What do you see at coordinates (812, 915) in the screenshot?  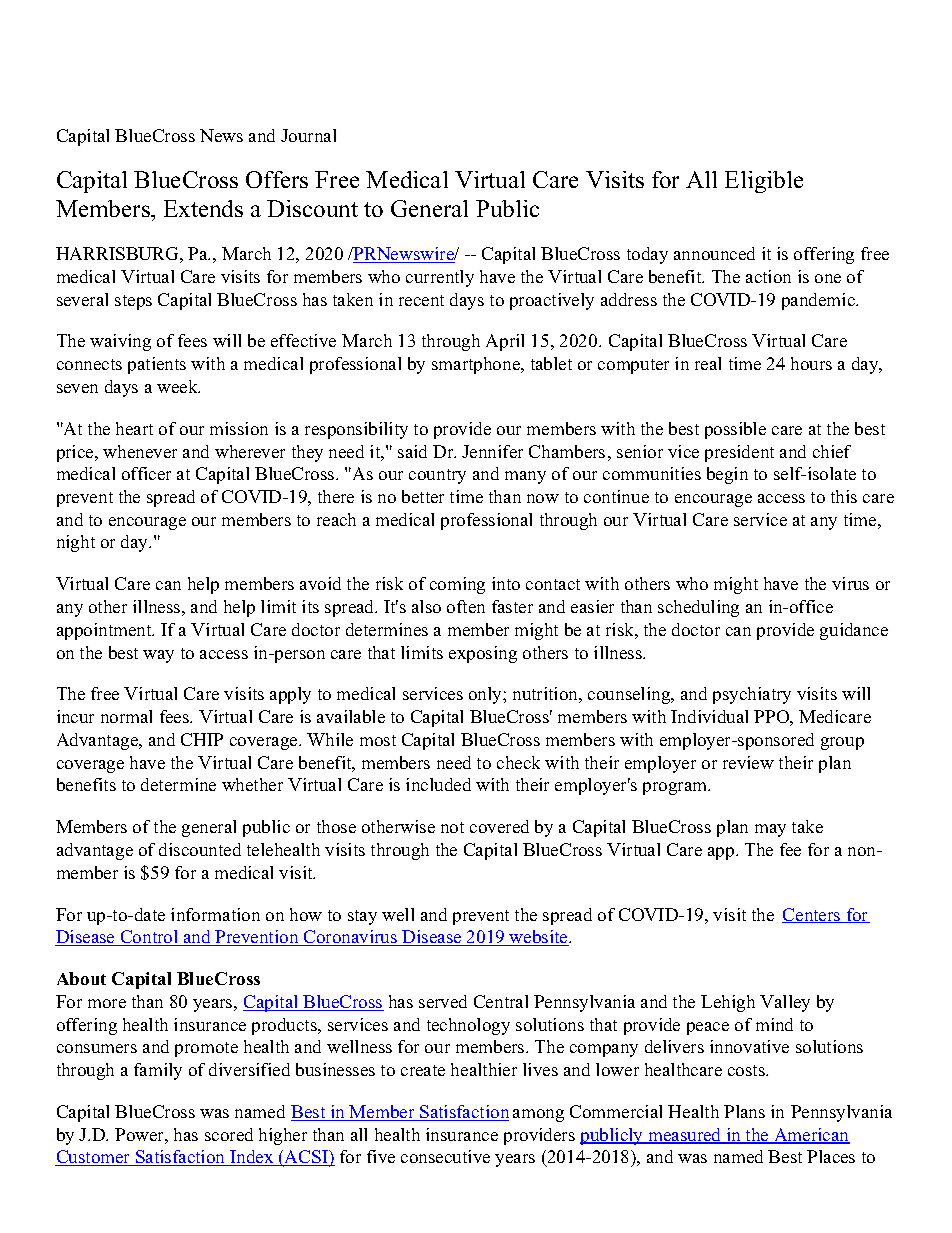 I see `Centers` at bounding box center [812, 915].
